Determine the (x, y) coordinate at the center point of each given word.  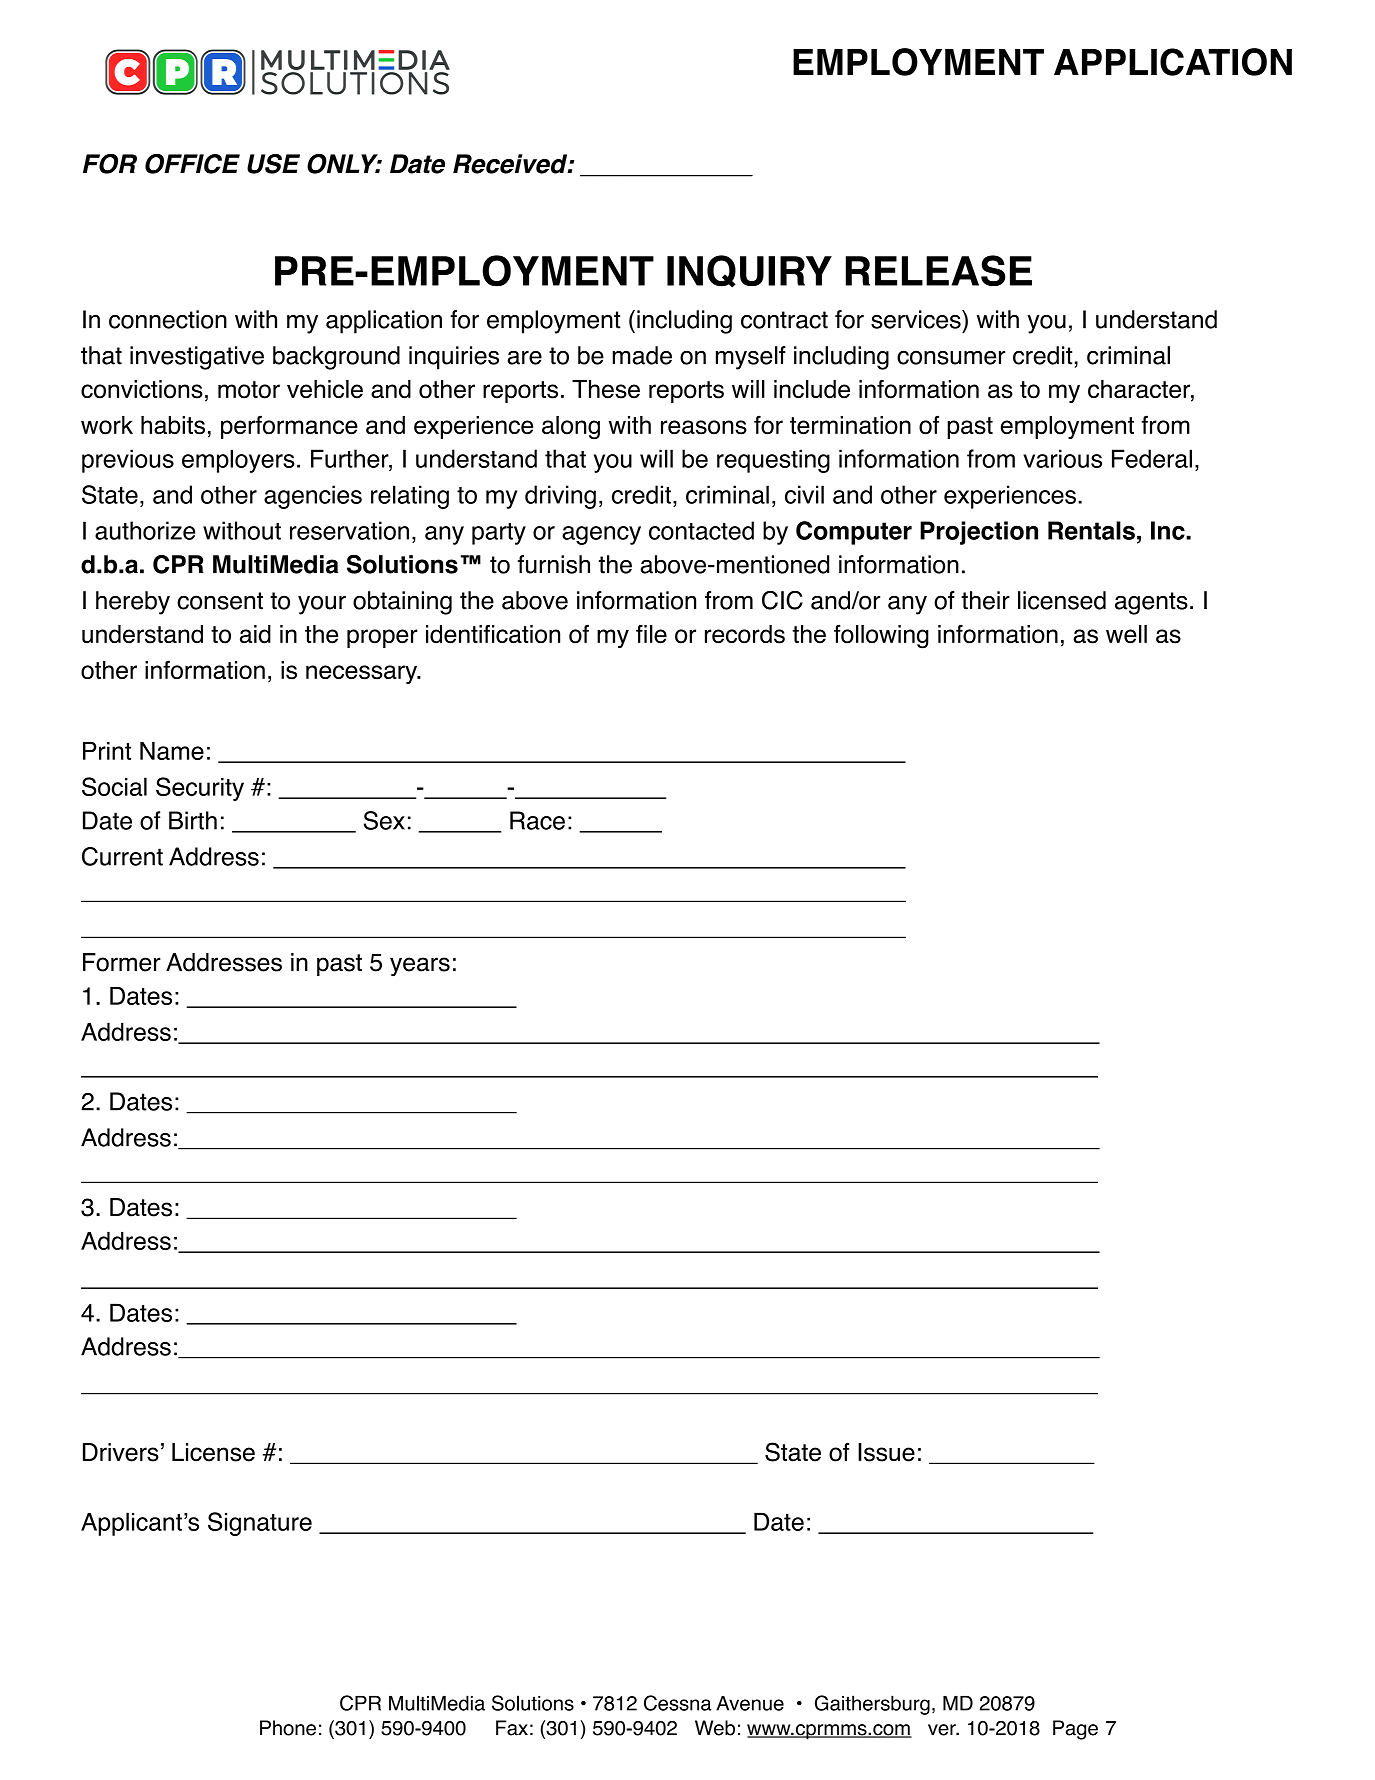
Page (1075, 1730)
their (985, 600)
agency (601, 535)
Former (122, 962)
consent (220, 601)
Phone (288, 1728)
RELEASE (939, 270)
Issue (886, 1452)
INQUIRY (749, 271)
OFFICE (192, 164)
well (1126, 634)
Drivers (121, 1452)
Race (537, 820)
